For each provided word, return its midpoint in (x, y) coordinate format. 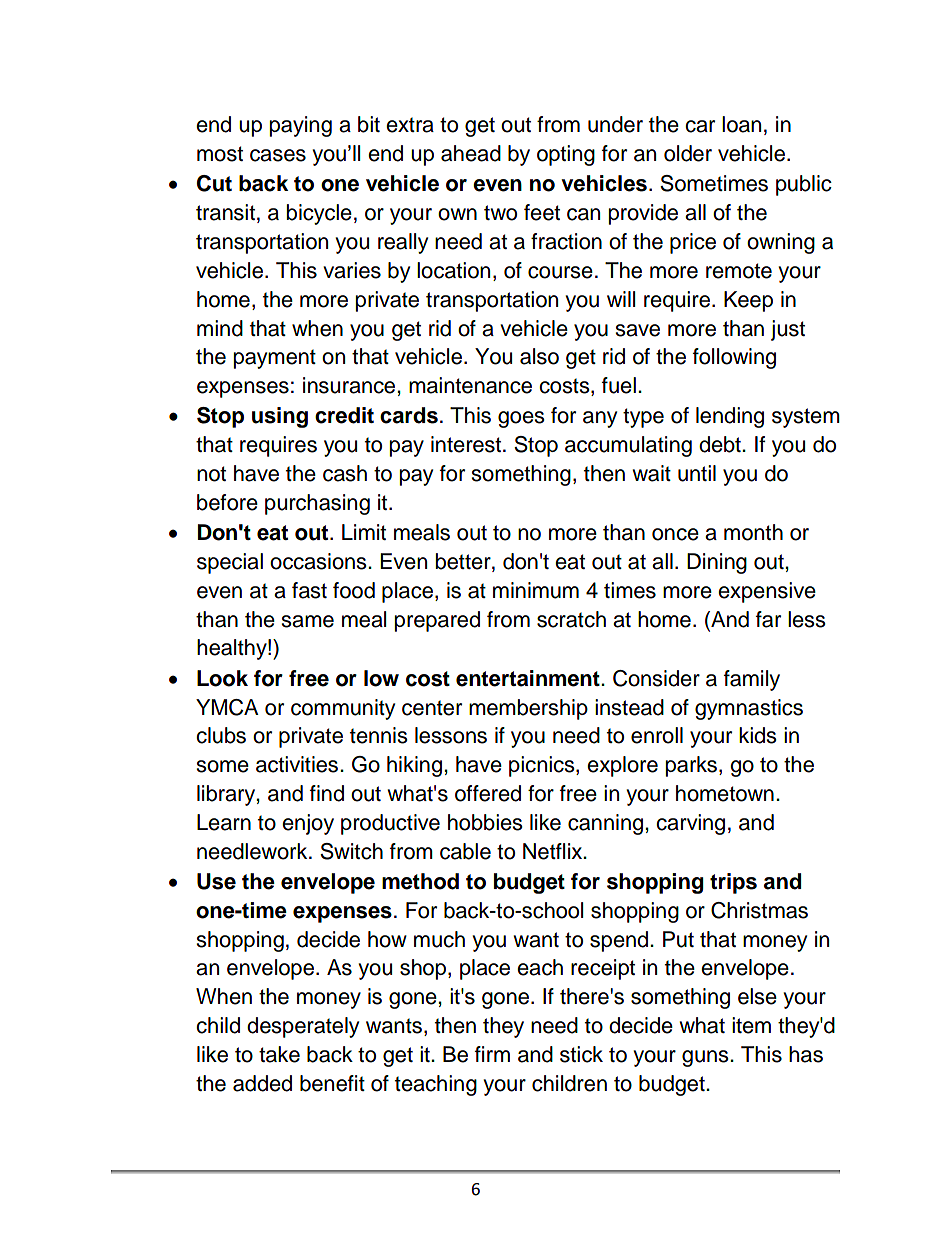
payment (275, 359)
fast (309, 590)
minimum (536, 590)
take (279, 1054)
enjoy (308, 824)
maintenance (470, 385)
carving (690, 824)
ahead (471, 153)
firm (492, 1054)
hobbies (485, 822)
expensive (767, 592)
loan (741, 124)
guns (706, 1058)
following (734, 358)
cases (278, 155)
